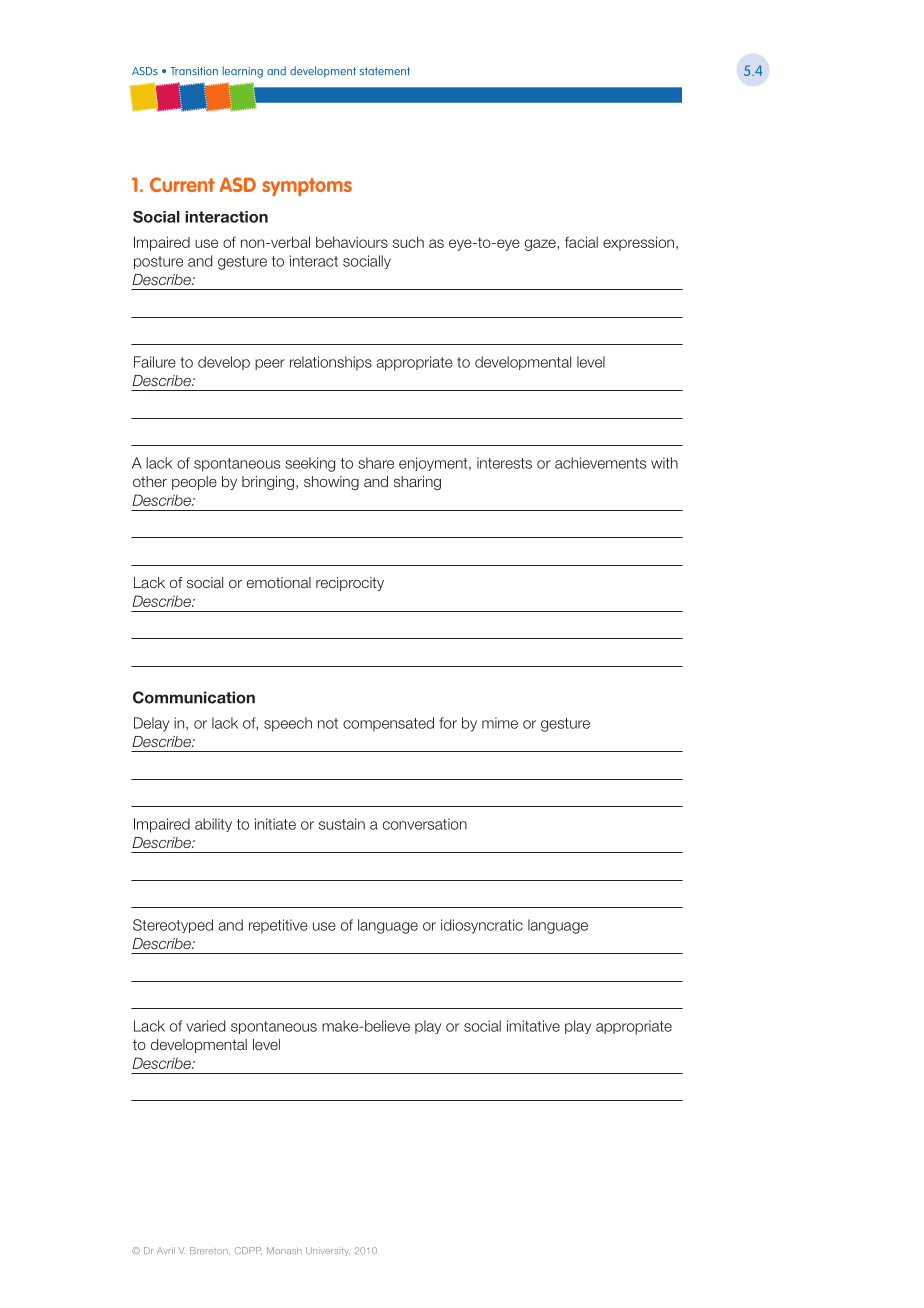  Describe the element at coordinates (500, 723) in the screenshot. I see `mime` at that location.
